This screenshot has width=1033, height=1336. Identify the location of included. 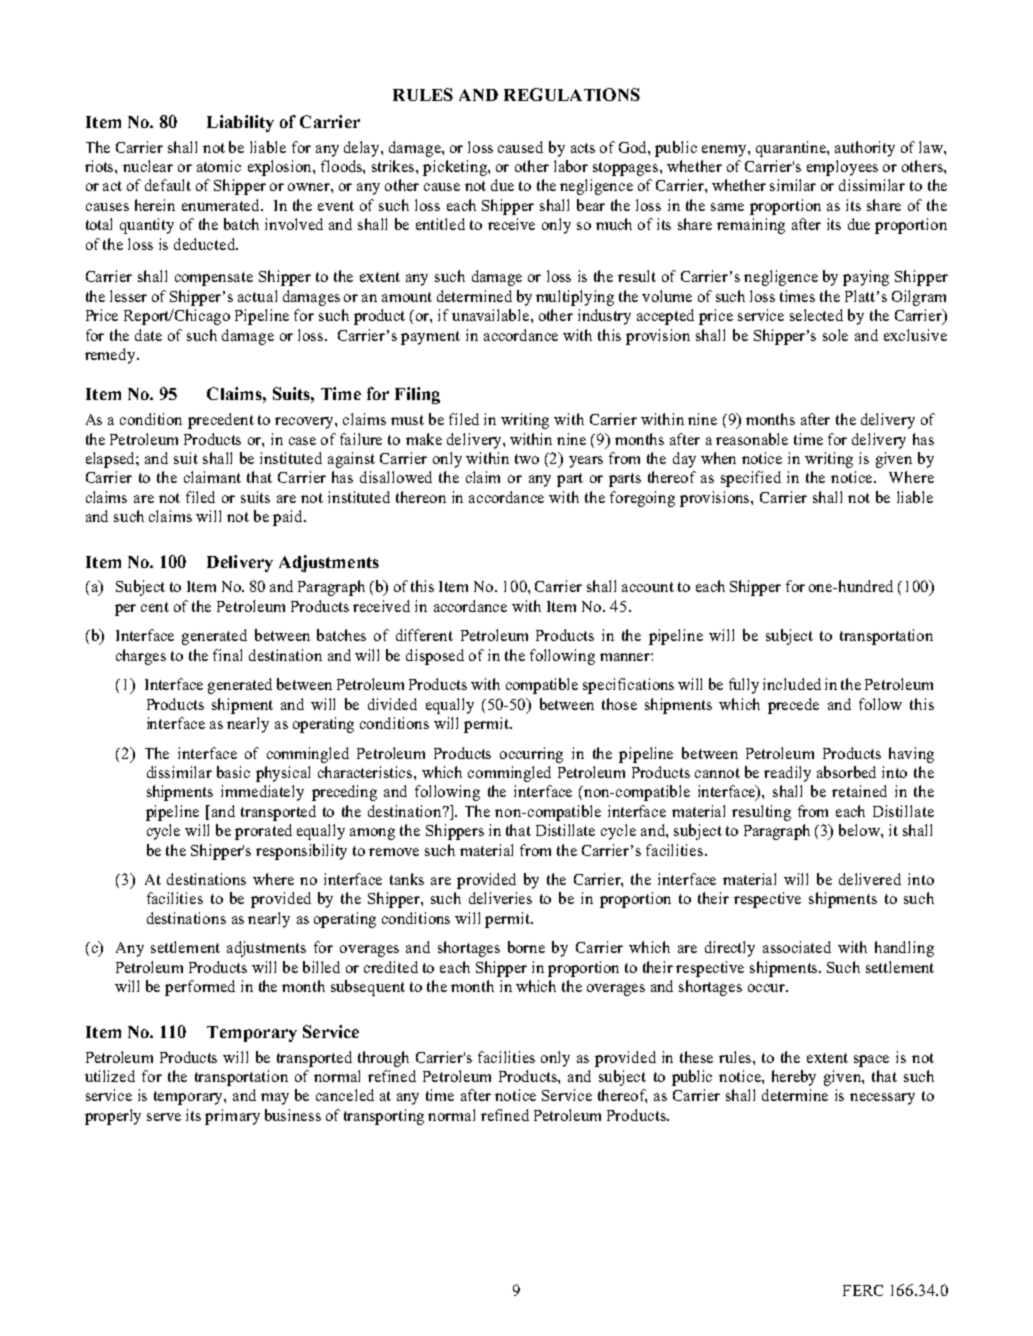
(792, 684).
